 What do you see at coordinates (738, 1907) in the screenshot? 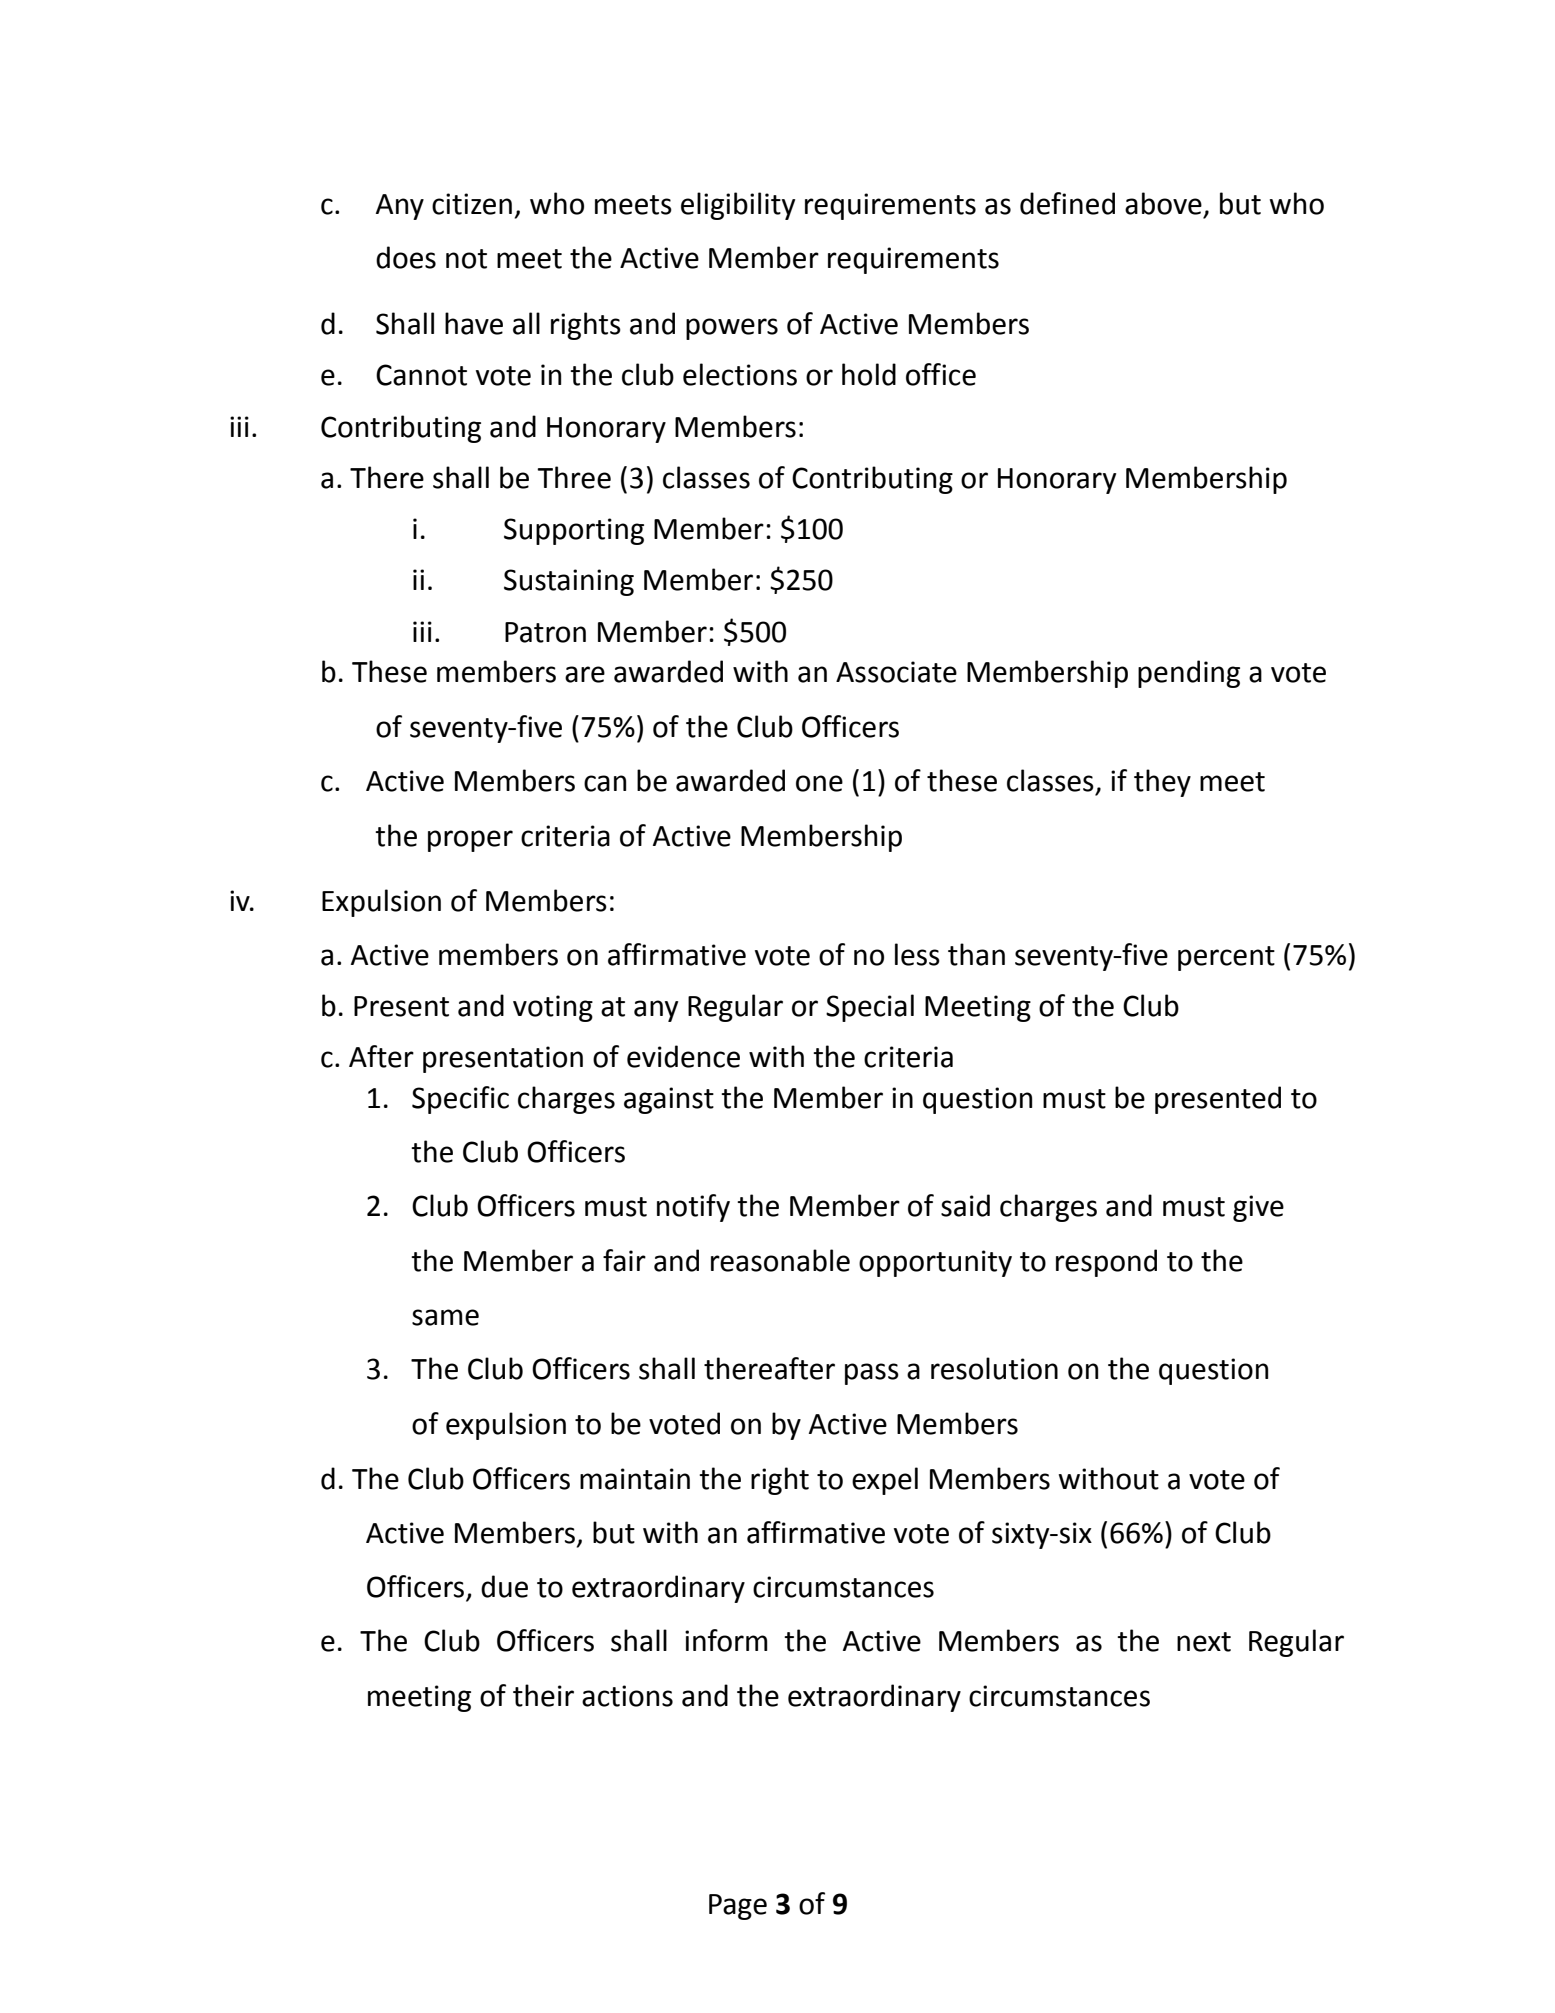
I see `Page` at bounding box center [738, 1907].
